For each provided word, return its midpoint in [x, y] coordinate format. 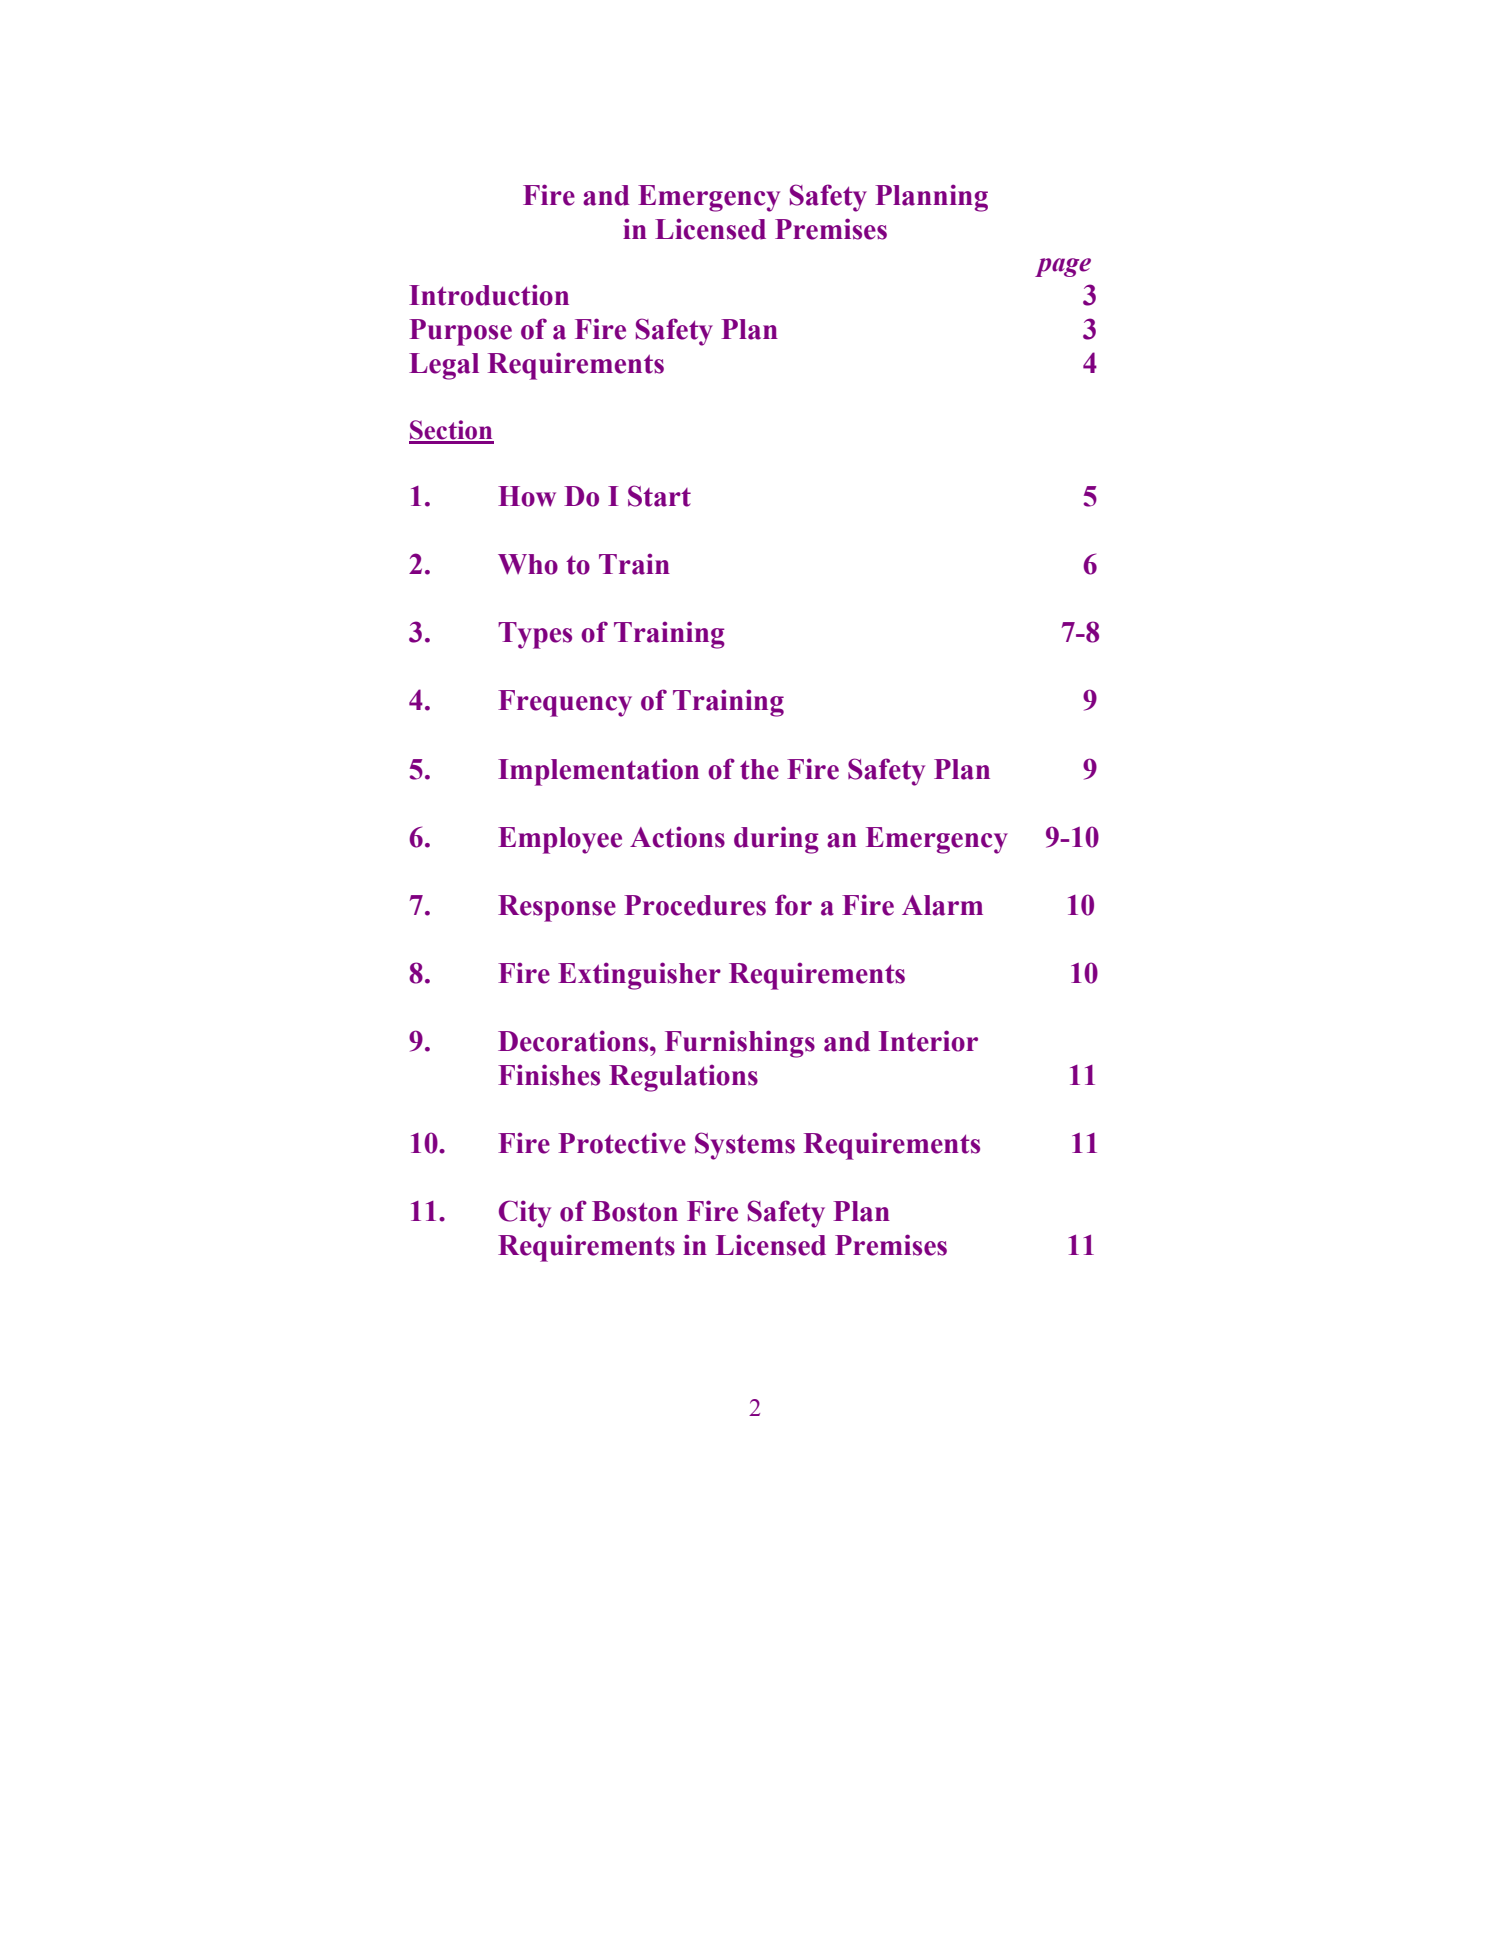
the [759, 769]
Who [528, 564]
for [793, 905]
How [527, 496]
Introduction [489, 295]
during [776, 840]
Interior [928, 1041]
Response [557, 908]
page [1063, 267]
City [525, 1214]
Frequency [565, 703]
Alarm [942, 905]
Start [659, 496]
